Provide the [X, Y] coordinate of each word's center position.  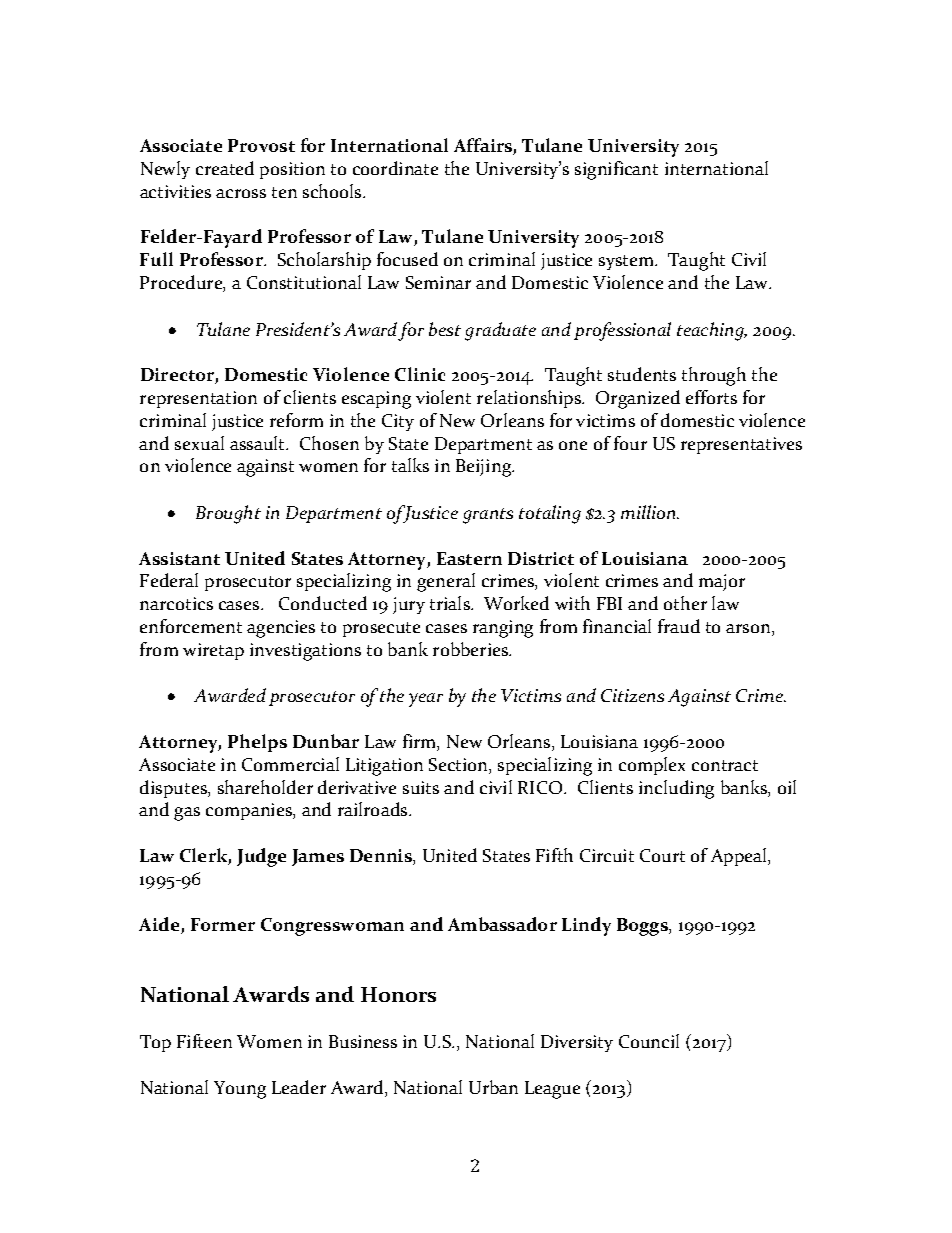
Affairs [484, 146]
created [225, 168]
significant [616, 170]
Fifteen [204, 1041]
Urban [493, 1087]
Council [649, 1041]
